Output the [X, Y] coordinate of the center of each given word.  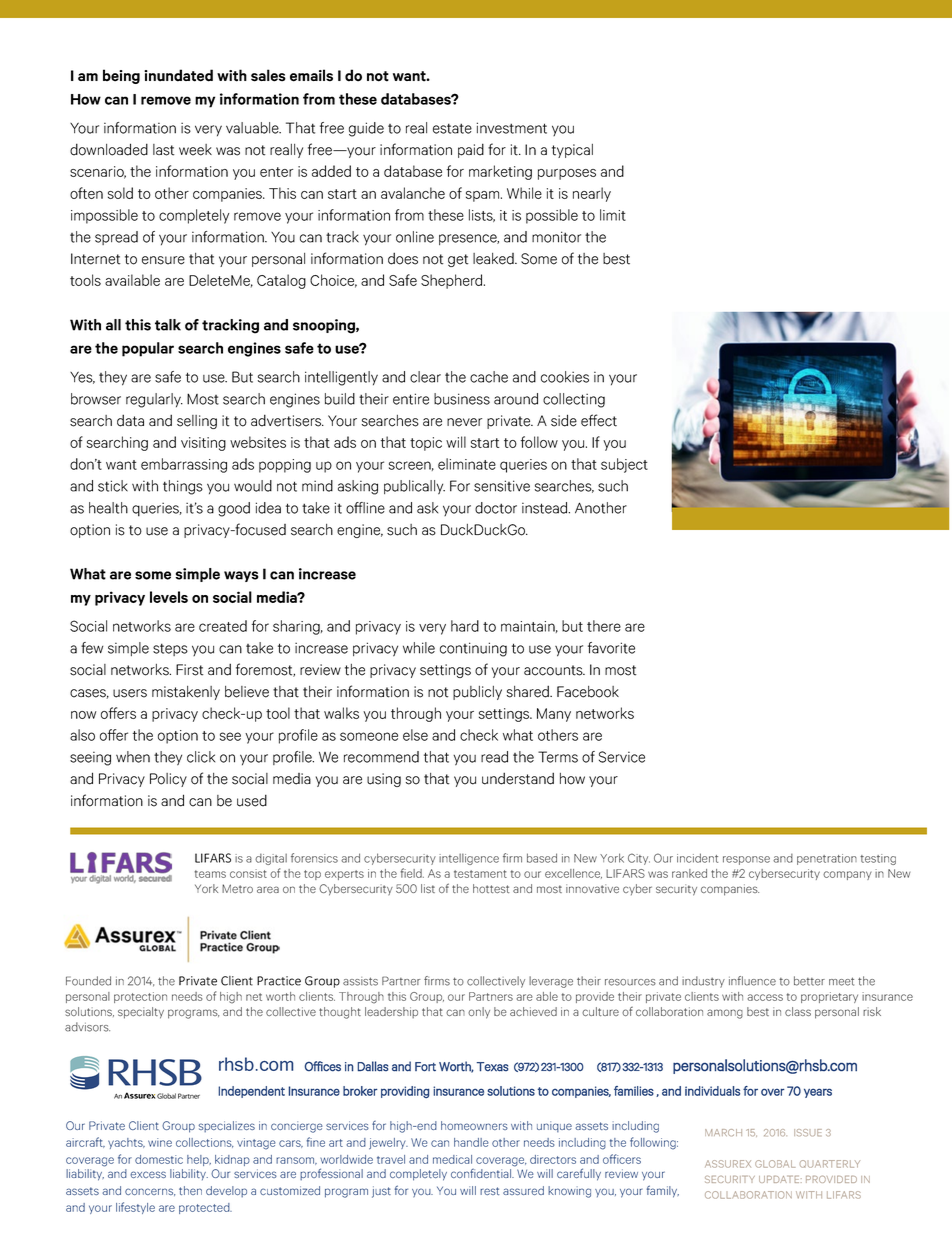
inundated [178, 75]
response [746, 860]
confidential [482, 1173]
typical [572, 151]
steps [170, 649]
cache [489, 377]
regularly [154, 400]
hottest [491, 888]
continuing [473, 649]
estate [452, 128]
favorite [611, 648]
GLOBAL [775, 1164]
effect [599, 420]
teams [210, 874]
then [190, 1190]
